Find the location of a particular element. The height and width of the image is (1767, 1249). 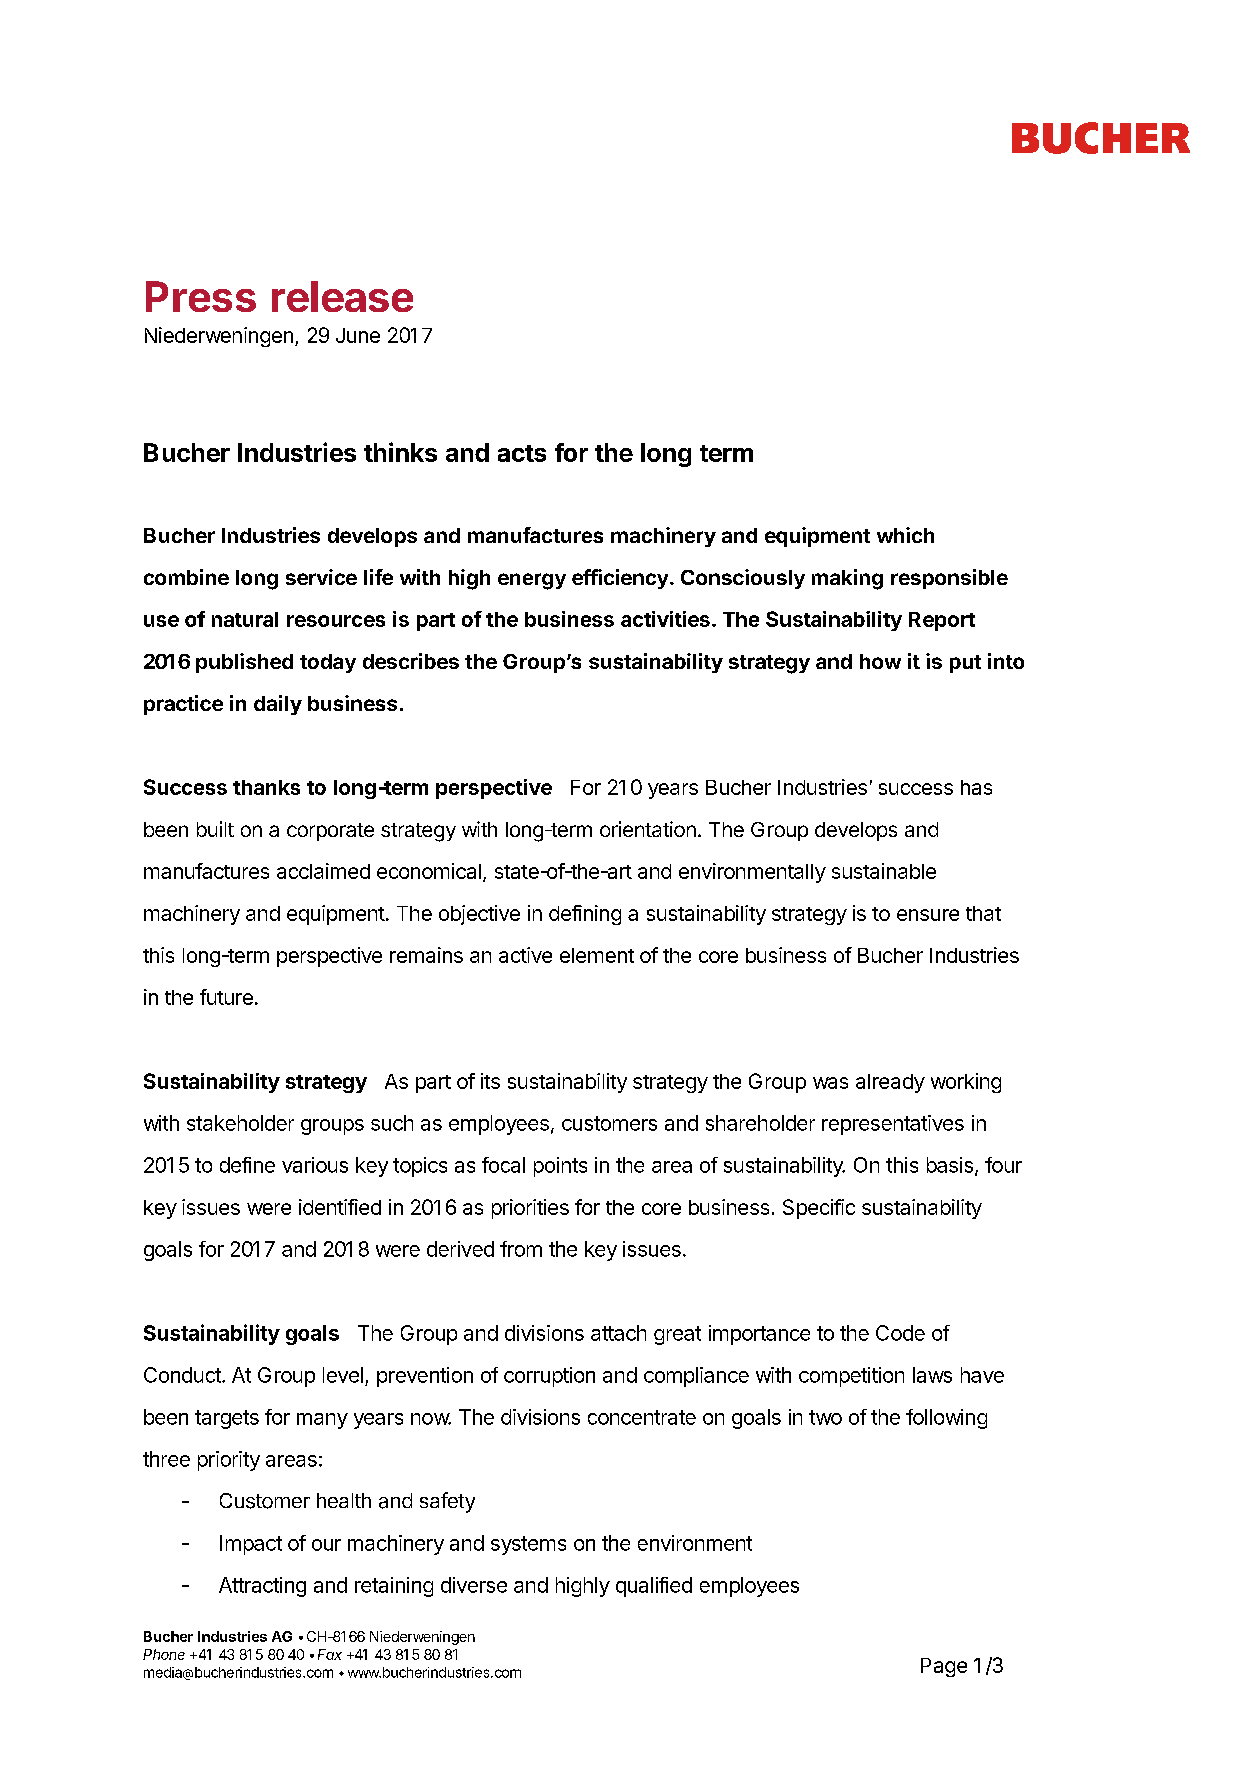

stakeholder is located at coordinates (240, 1123).
